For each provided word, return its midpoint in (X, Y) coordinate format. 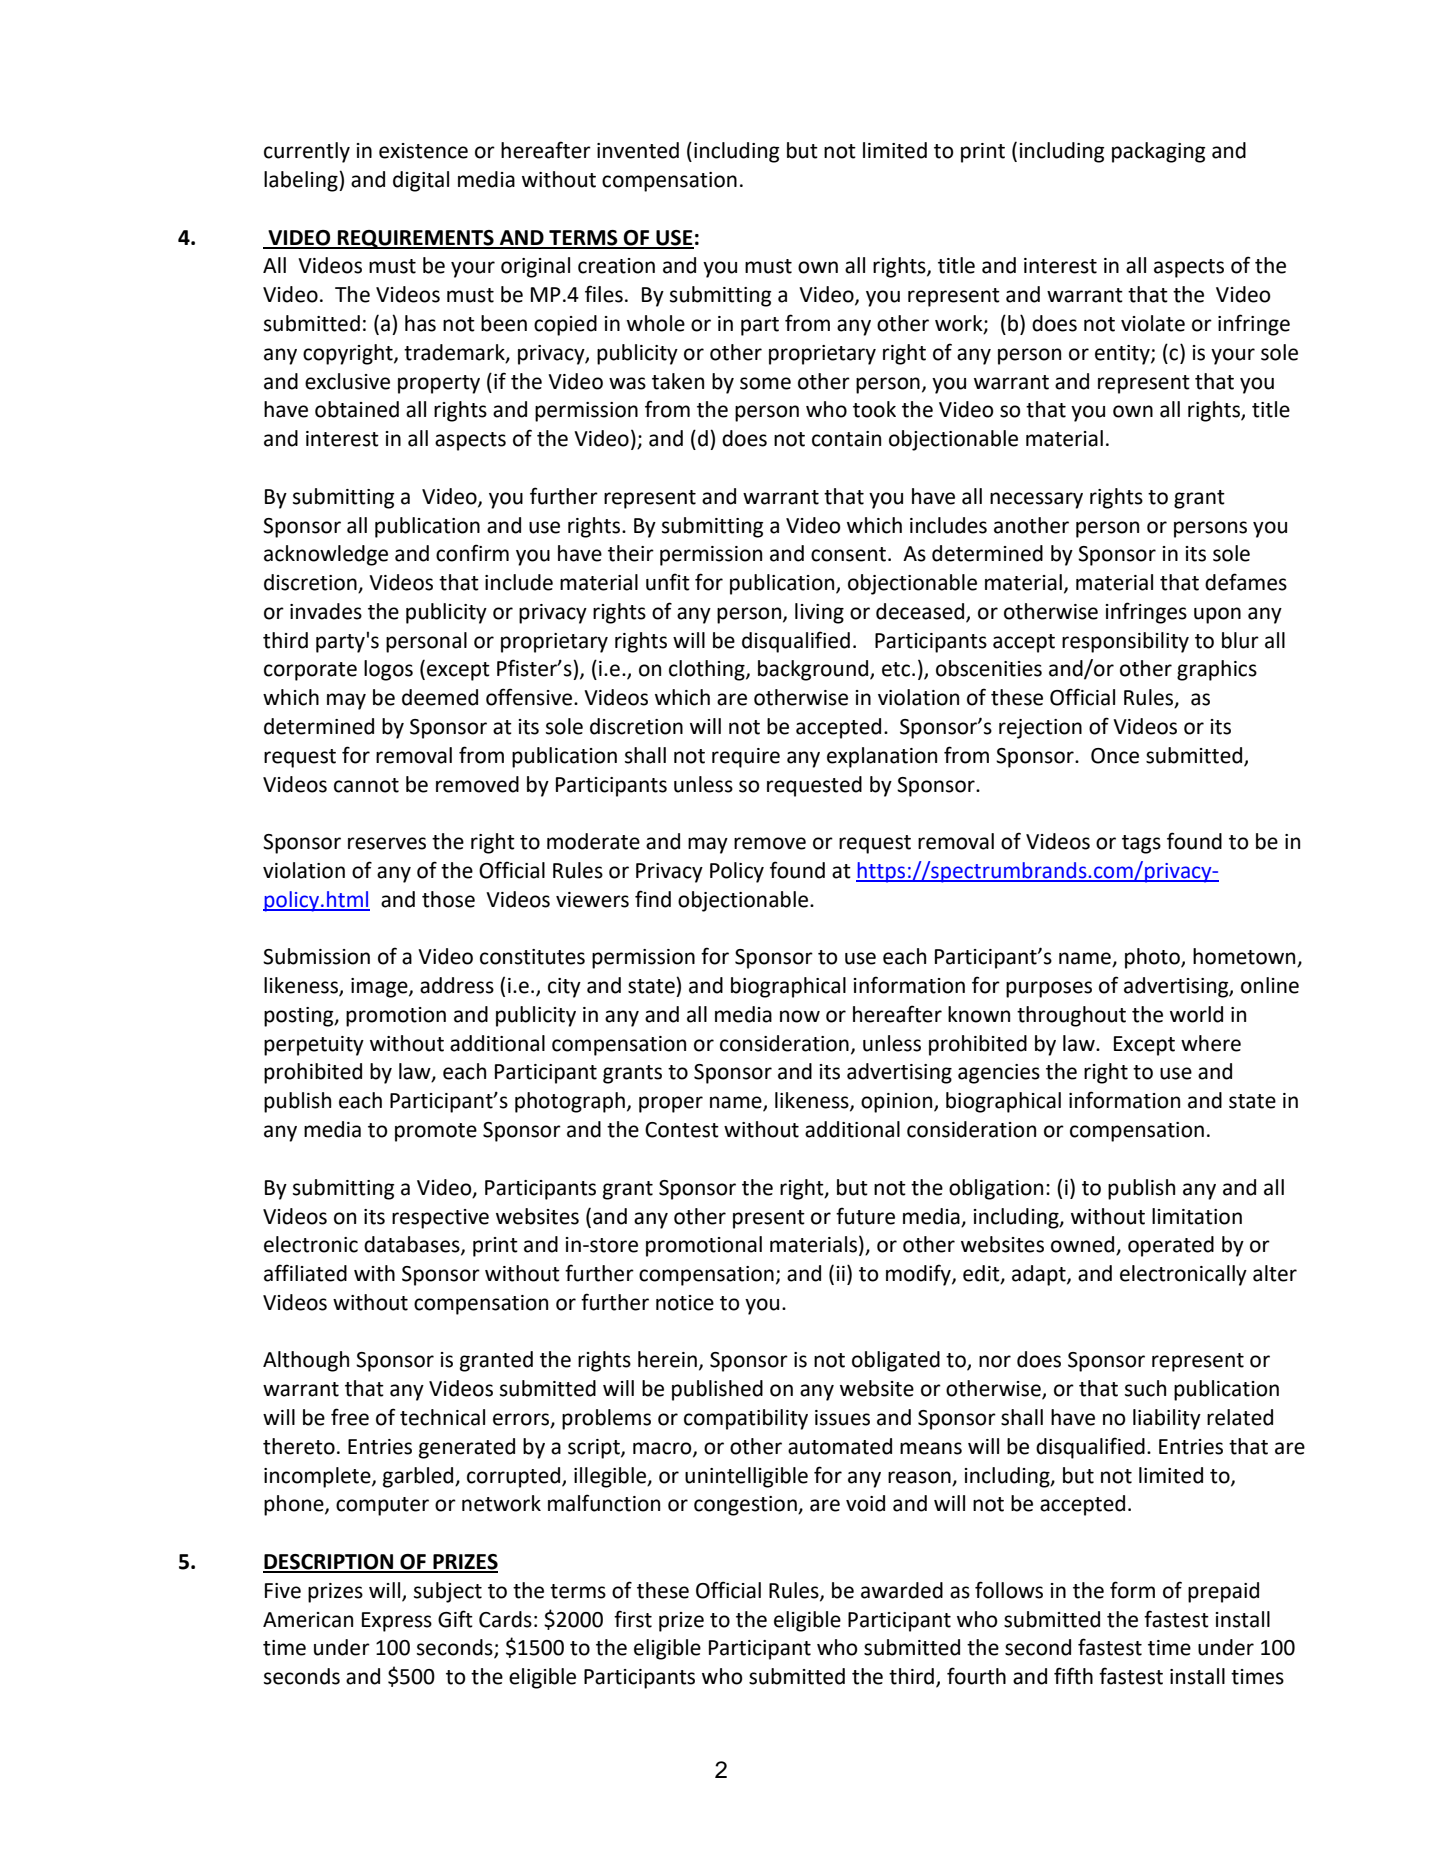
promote (436, 1132)
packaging (1158, 152)
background (814, 670)
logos (388, 670)
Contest (682, 1130)
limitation (1197, 1216)
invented (638, 150)
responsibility (1125, 642)
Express (397, 1622)
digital (421, 181)
